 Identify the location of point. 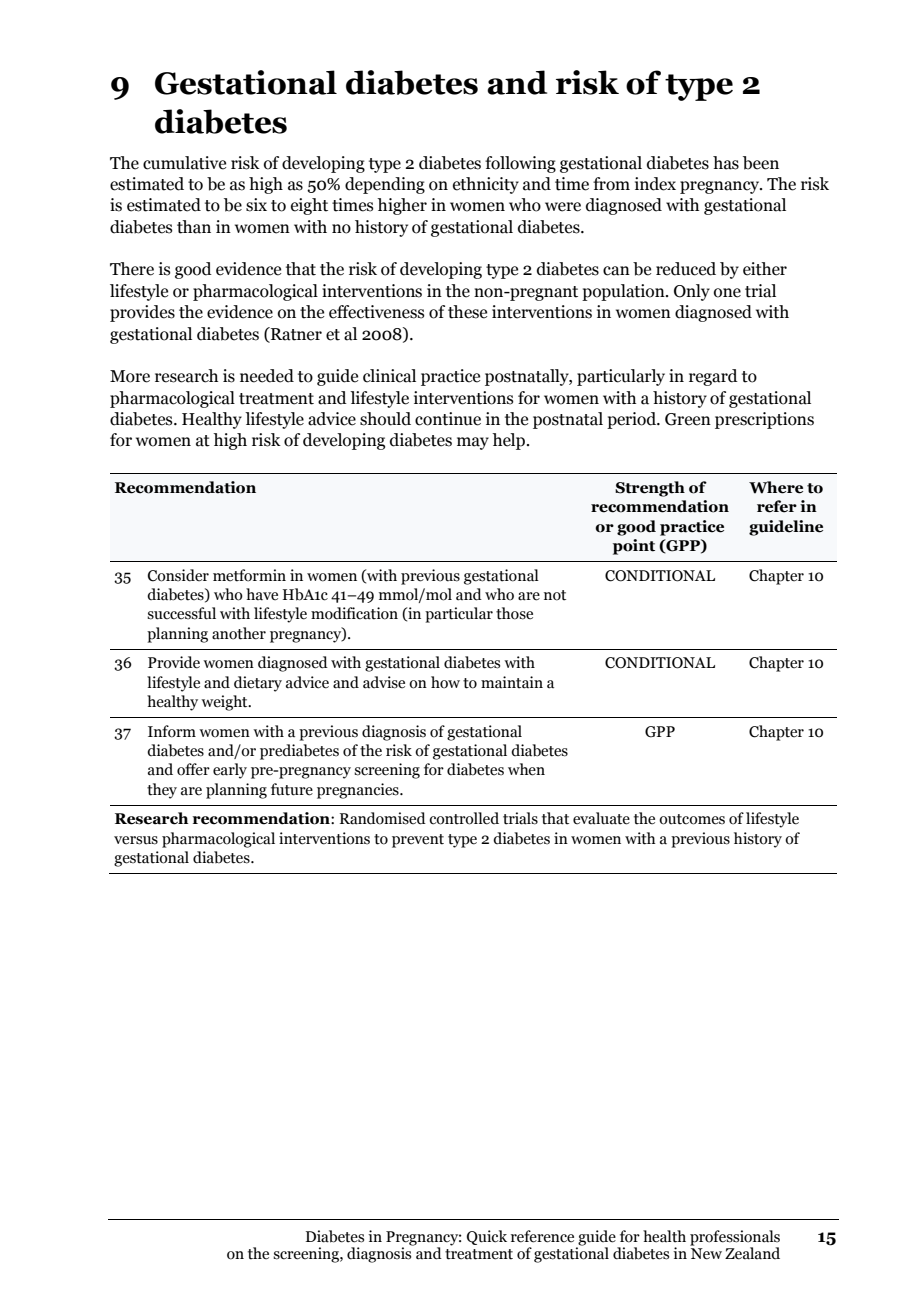
(634, 547).
